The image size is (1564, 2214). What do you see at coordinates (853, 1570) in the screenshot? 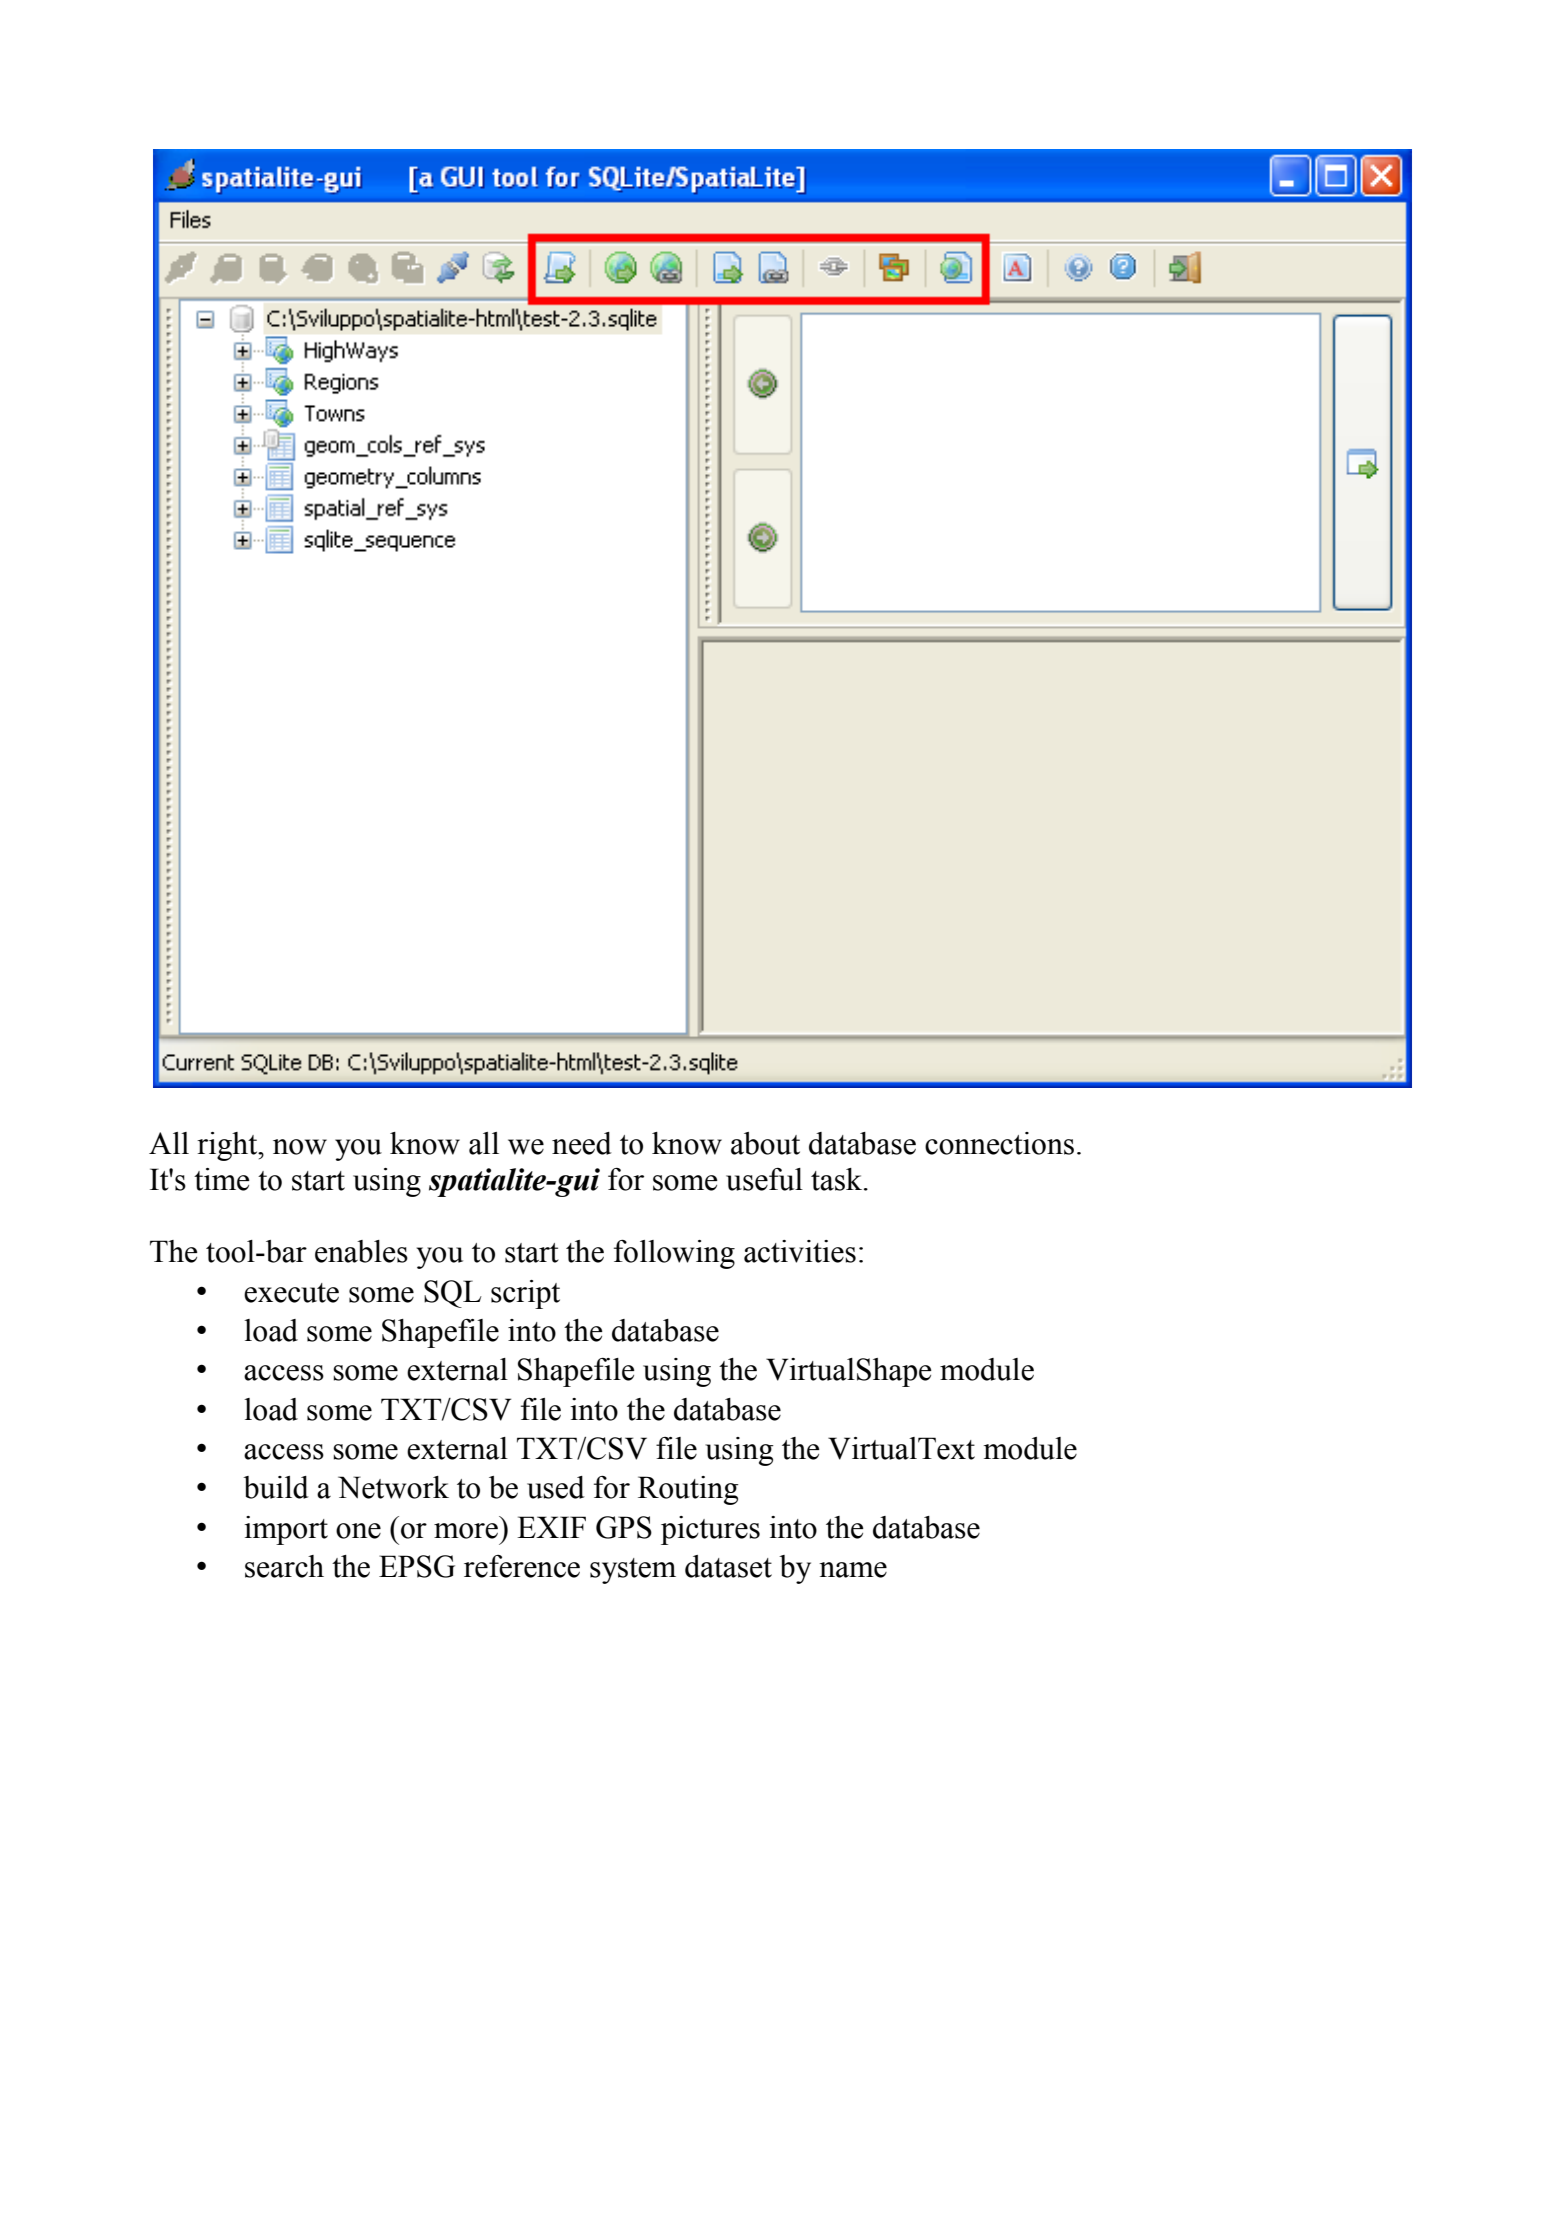
I see `name` at bounding box center [853, 1570].
